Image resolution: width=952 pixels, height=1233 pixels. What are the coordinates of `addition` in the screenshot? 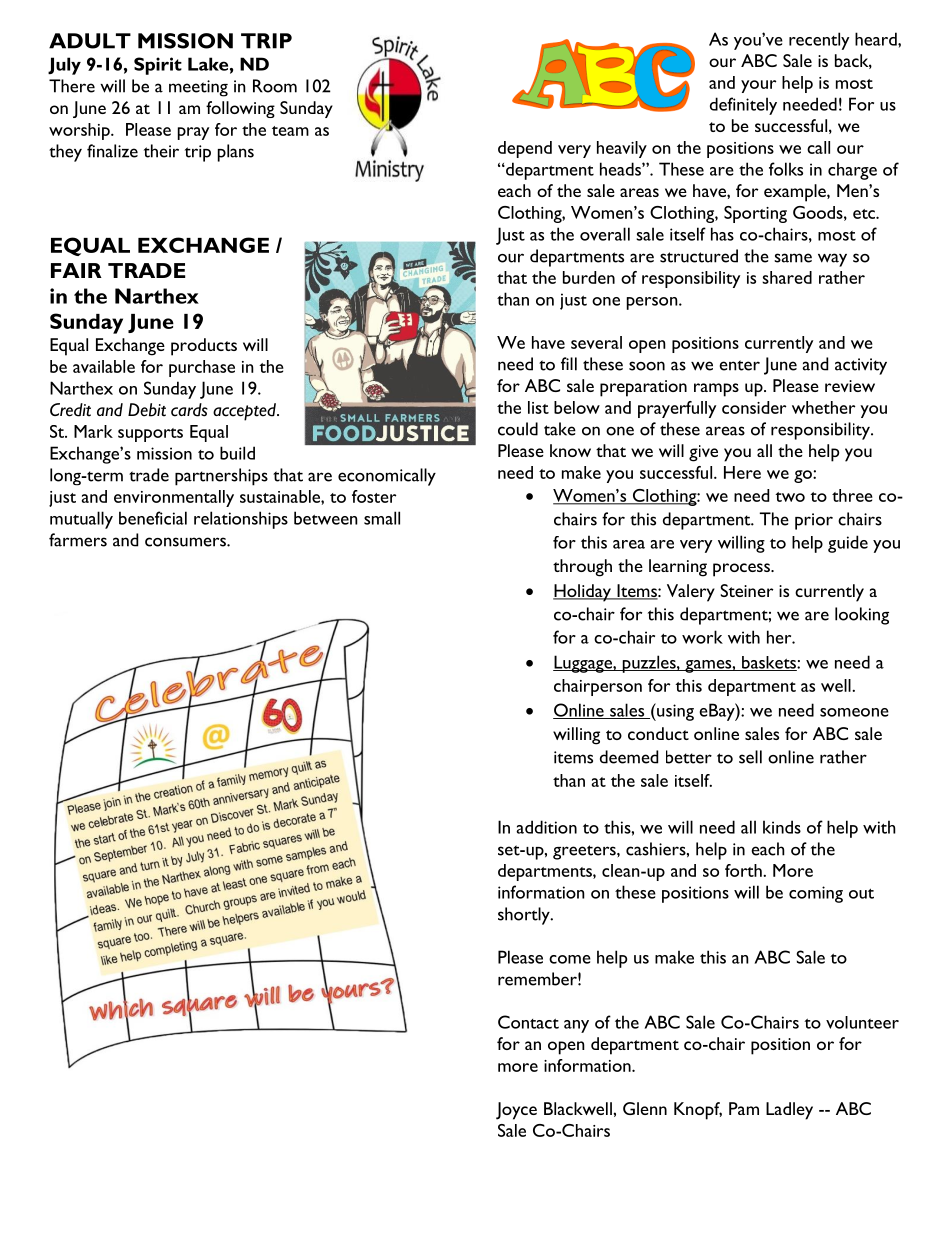 It's located at (546, 827).
